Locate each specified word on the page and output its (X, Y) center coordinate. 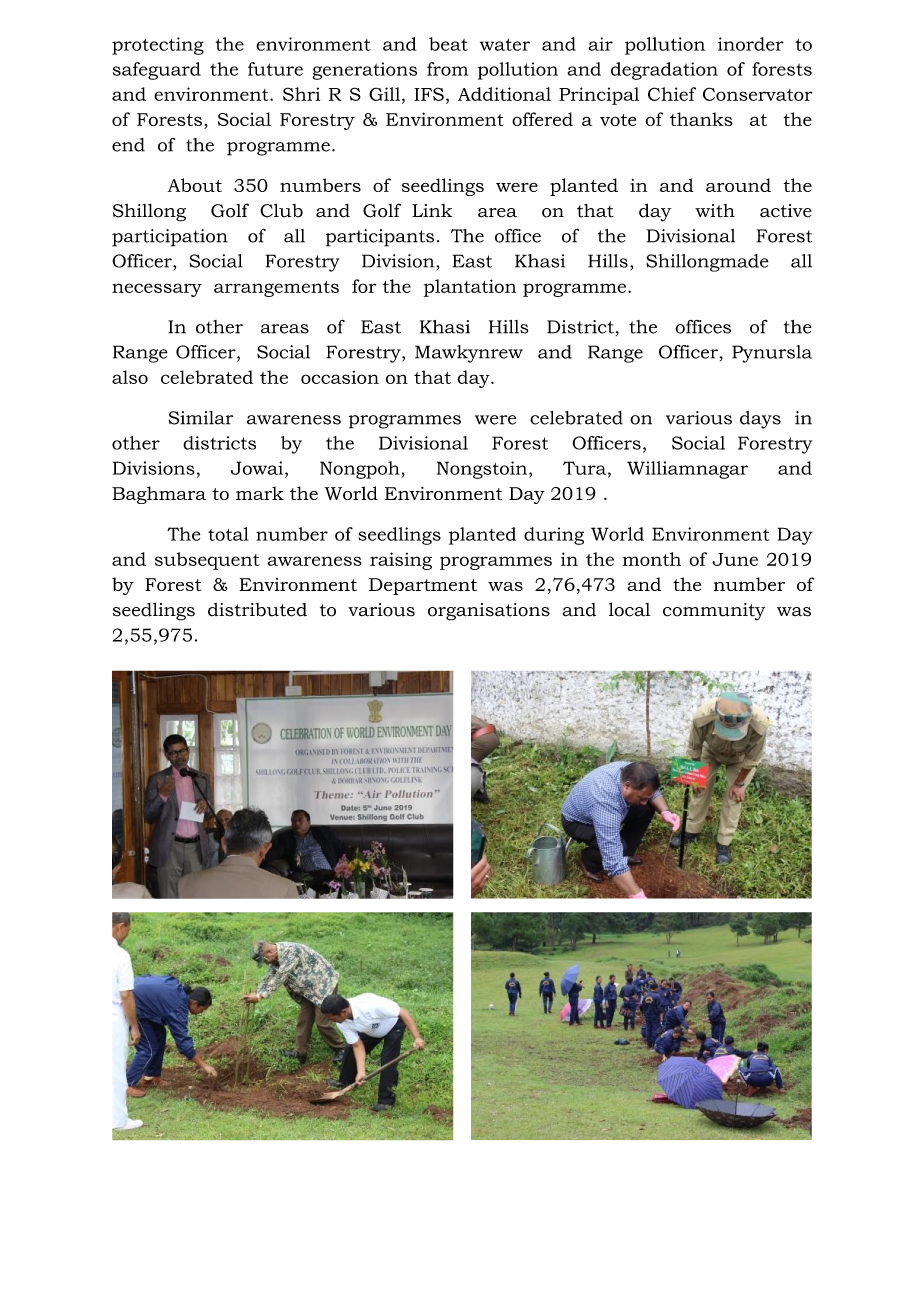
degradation (664, 71)
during (554, 536)
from (447, 69)
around (738, 185)
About (195, 185)
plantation (470, 288)
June (735, 559)
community (714, 612)
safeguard (157, 71)
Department (423, 586)
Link (432, 210)
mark (260, 493)
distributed (257, 610)
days (760, 420)
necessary (157, 290)
